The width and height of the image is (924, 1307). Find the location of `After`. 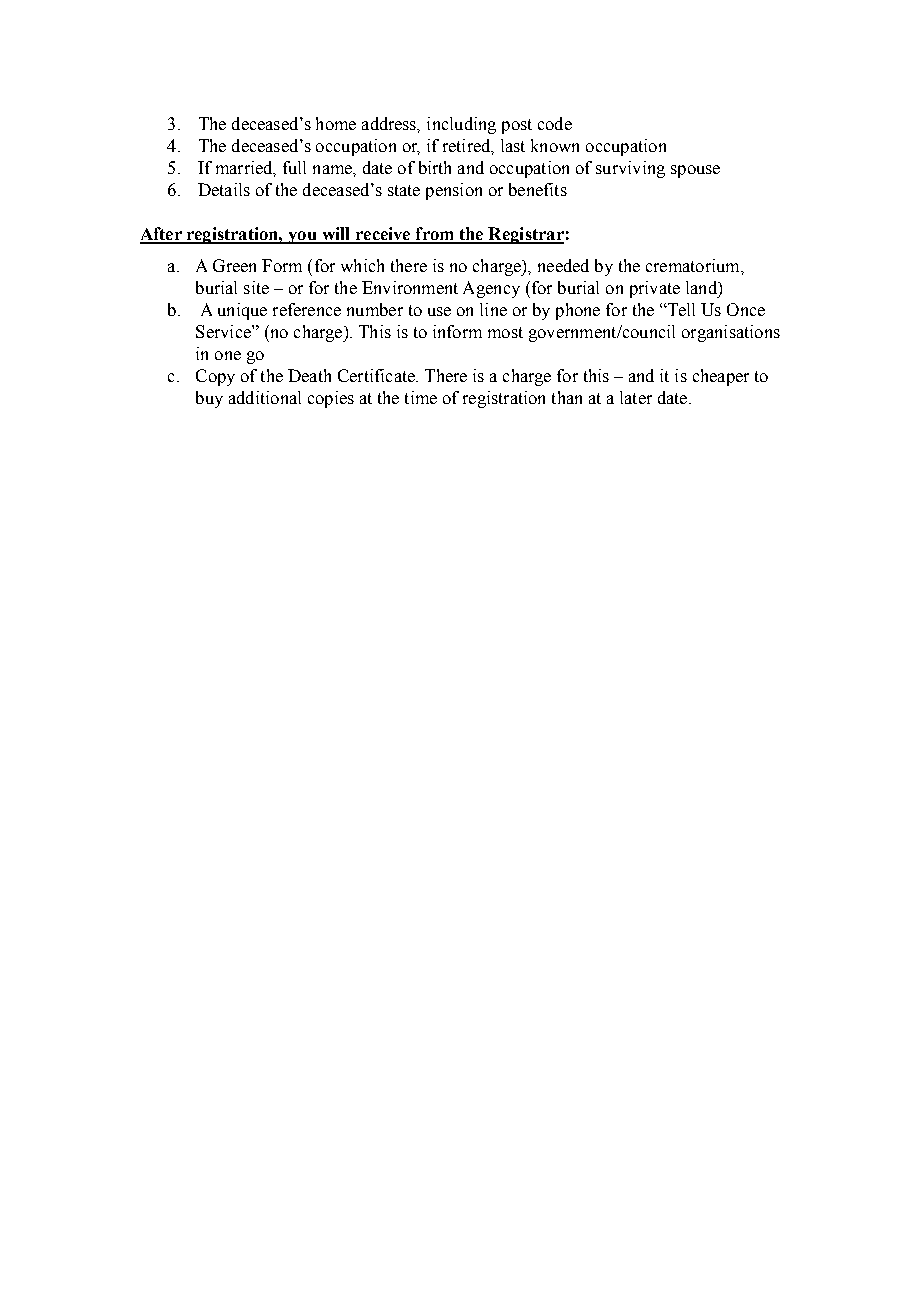

After is located at coordinates (162, 235).
